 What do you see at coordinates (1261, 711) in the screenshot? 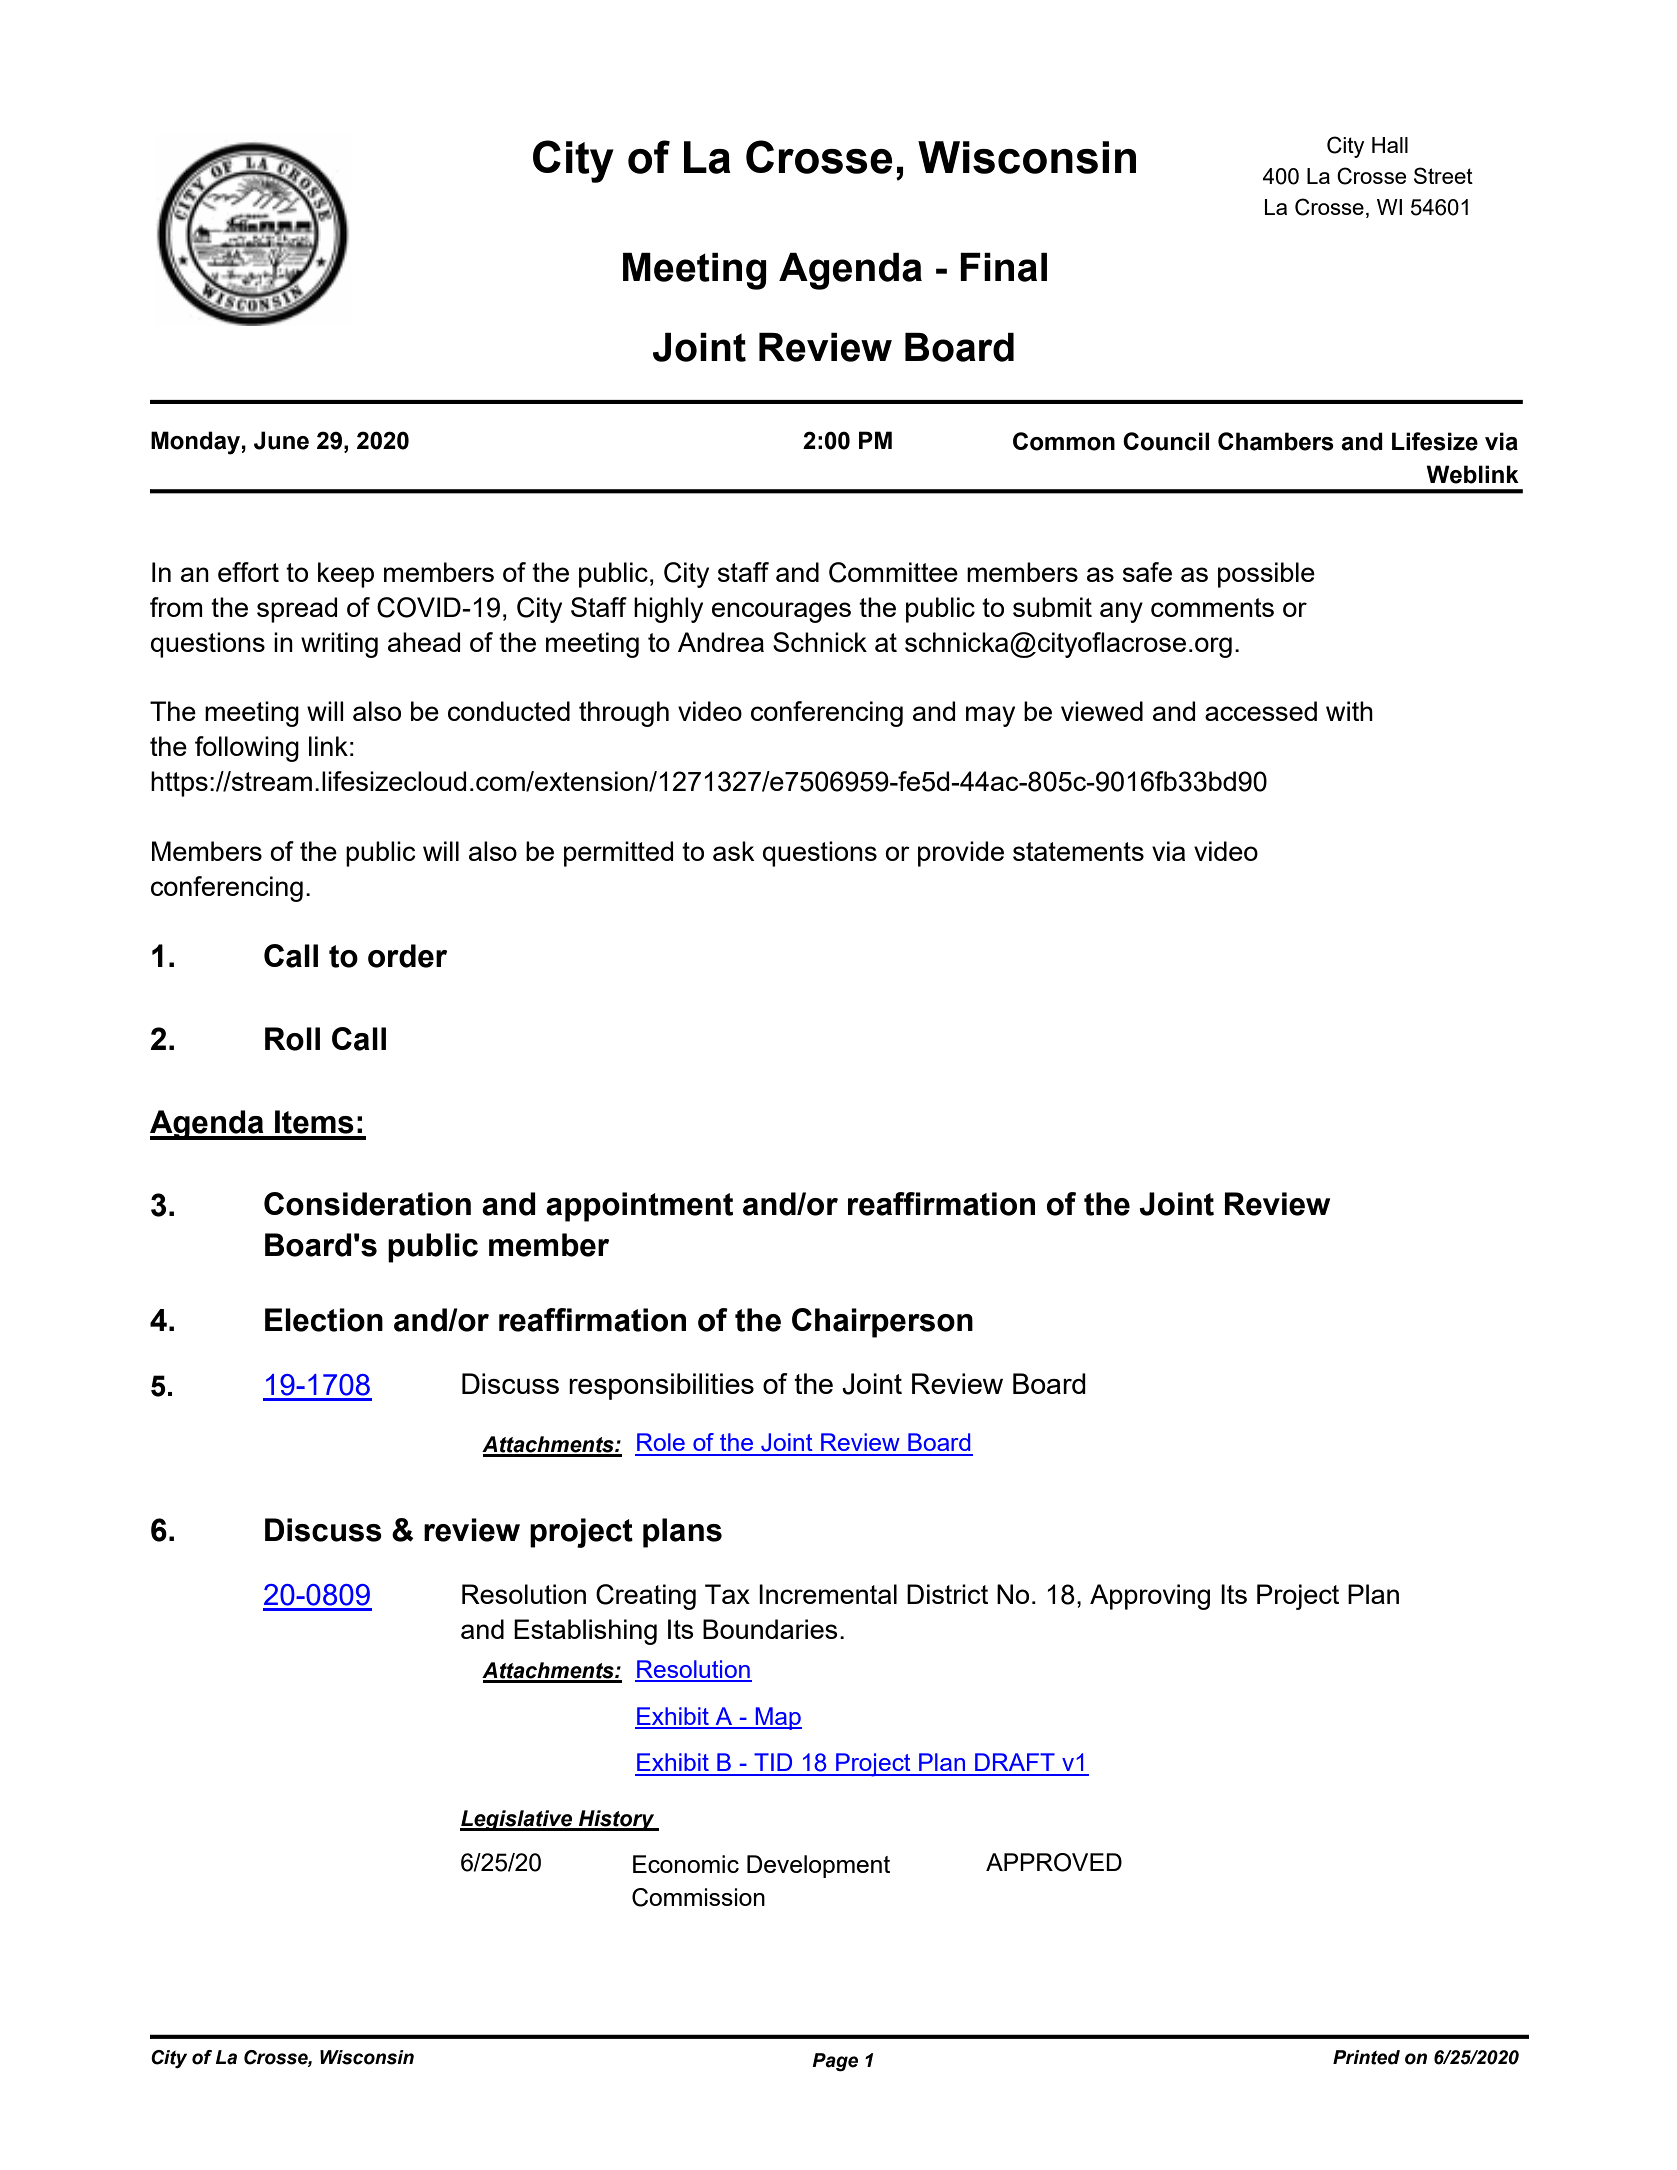
I see `accessed` at bounding box center [1261, 711].
